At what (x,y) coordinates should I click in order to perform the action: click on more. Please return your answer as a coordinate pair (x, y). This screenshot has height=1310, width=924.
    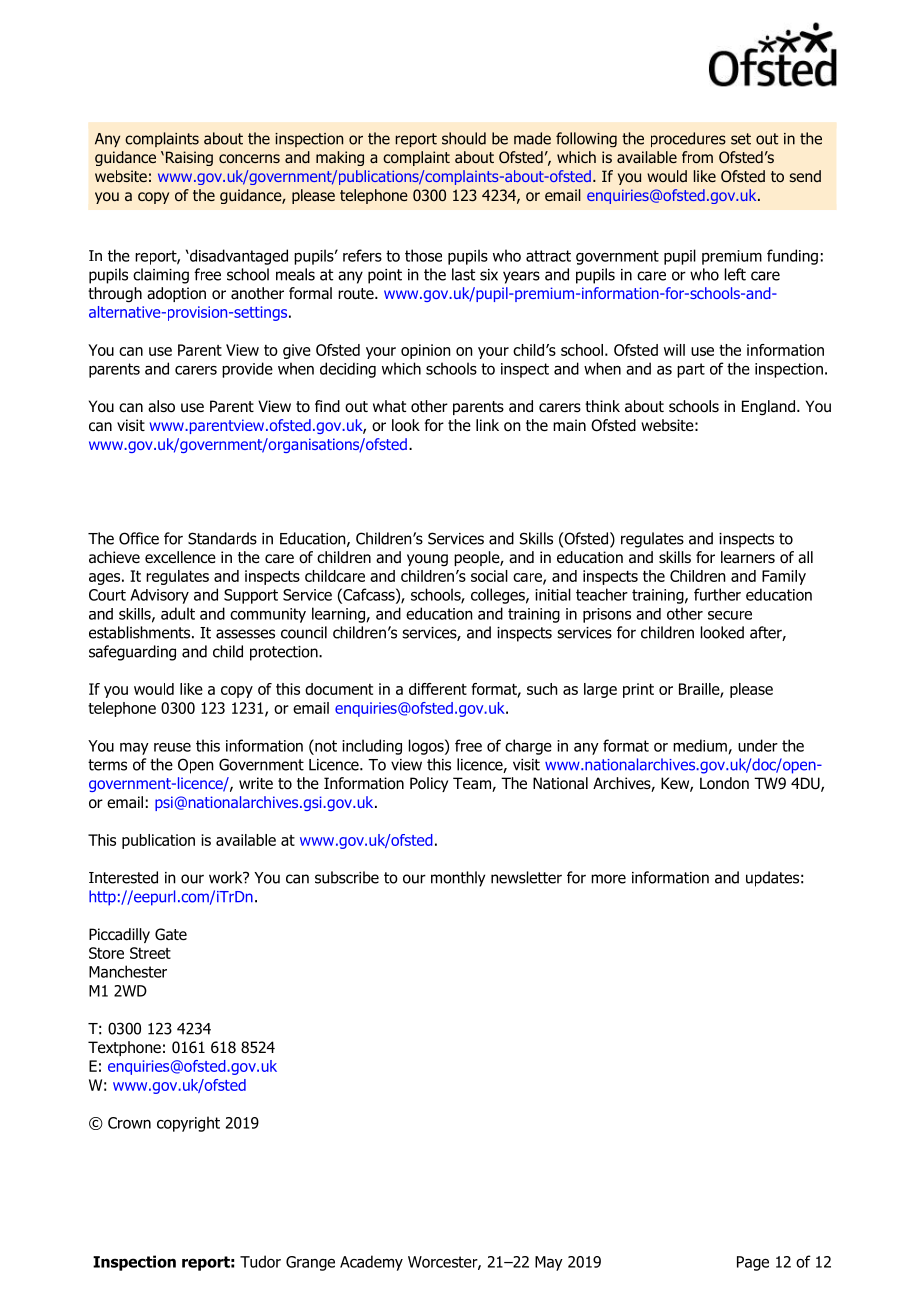
    Looking at the image, I should click on (608, 879).
